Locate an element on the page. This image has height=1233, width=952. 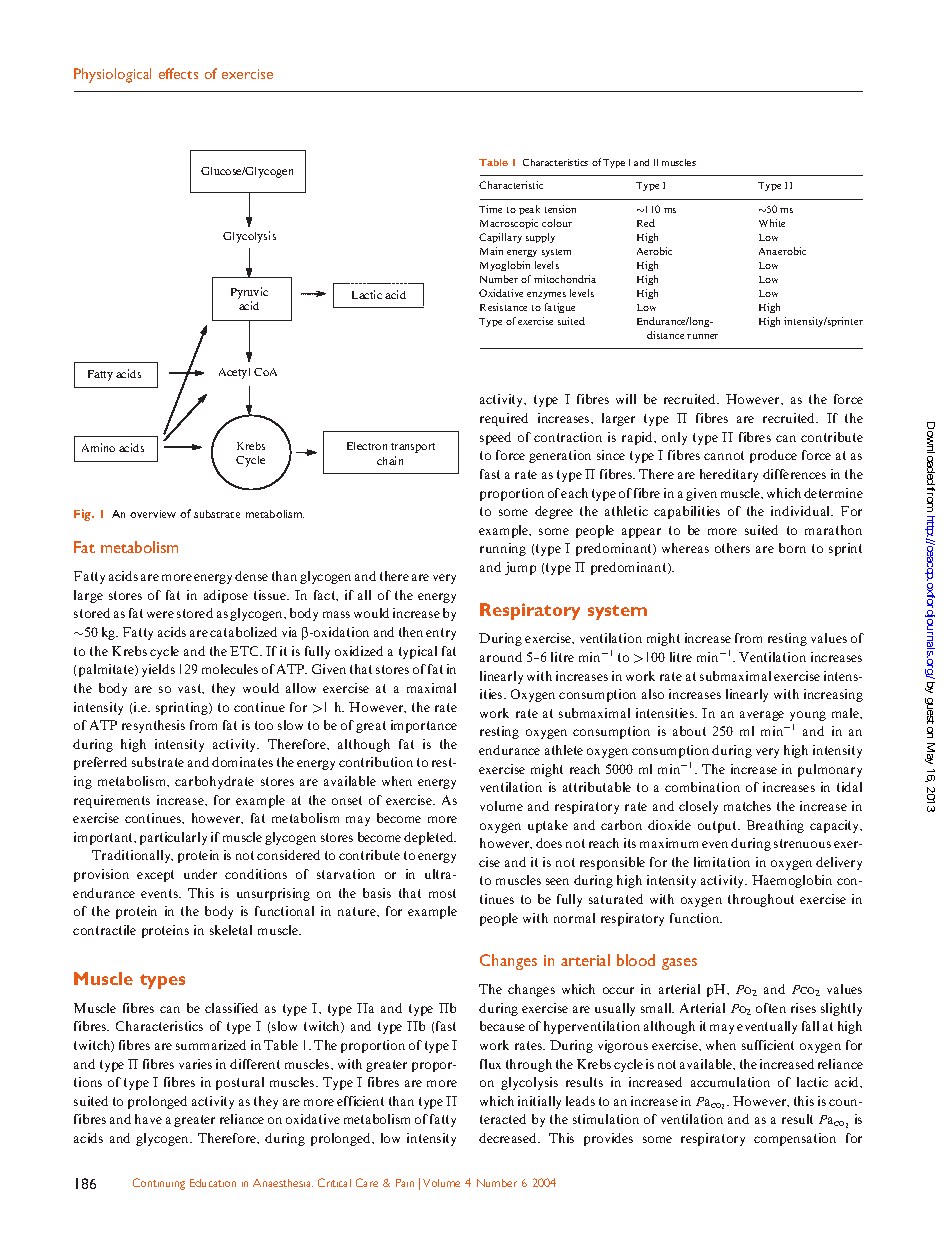
White is located at coordinates (772, 223).
